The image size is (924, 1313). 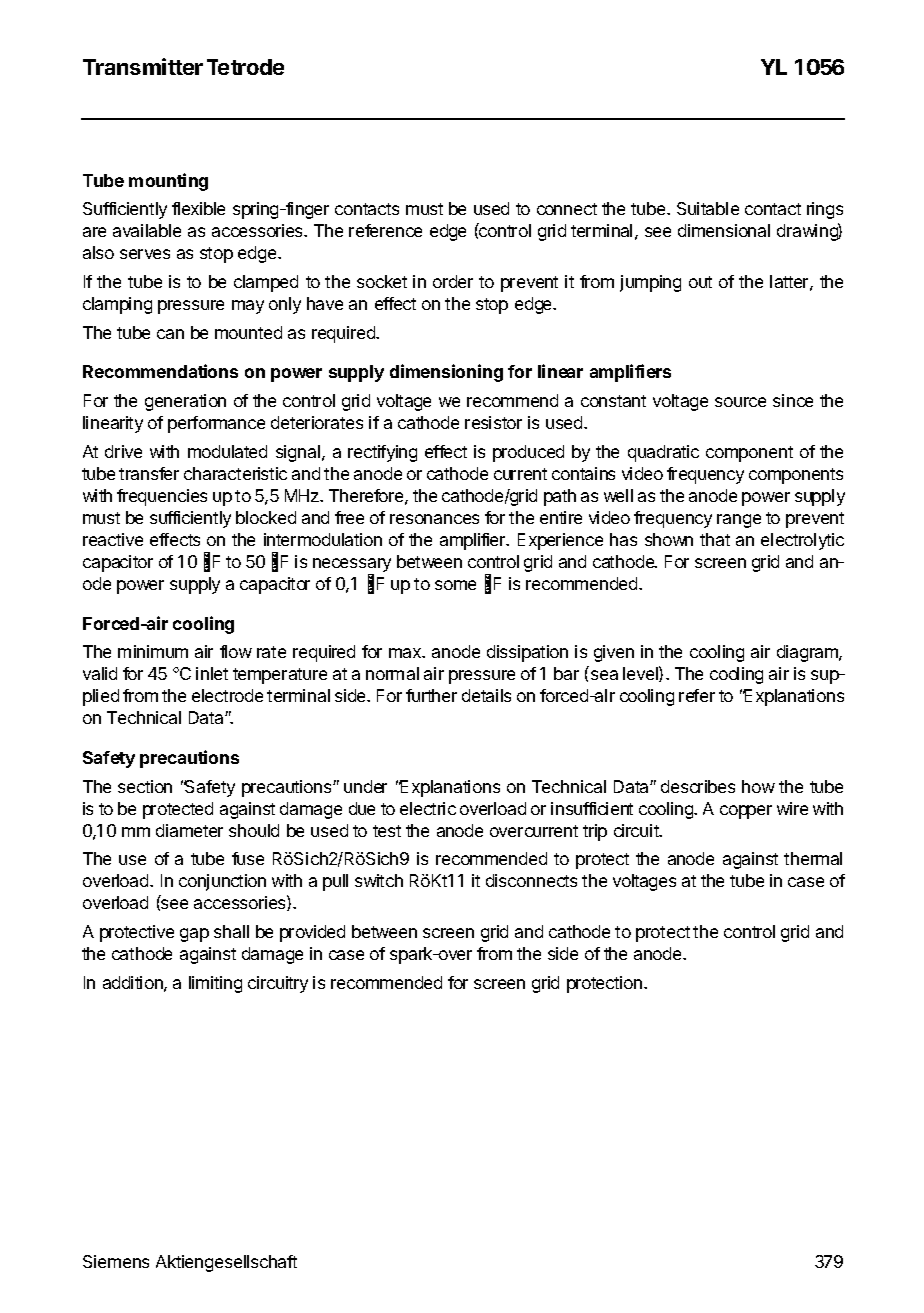 What do you see at coordinates (116, 1261) in the image?
I see `Siemens` at bounding box center [116, 1261].
